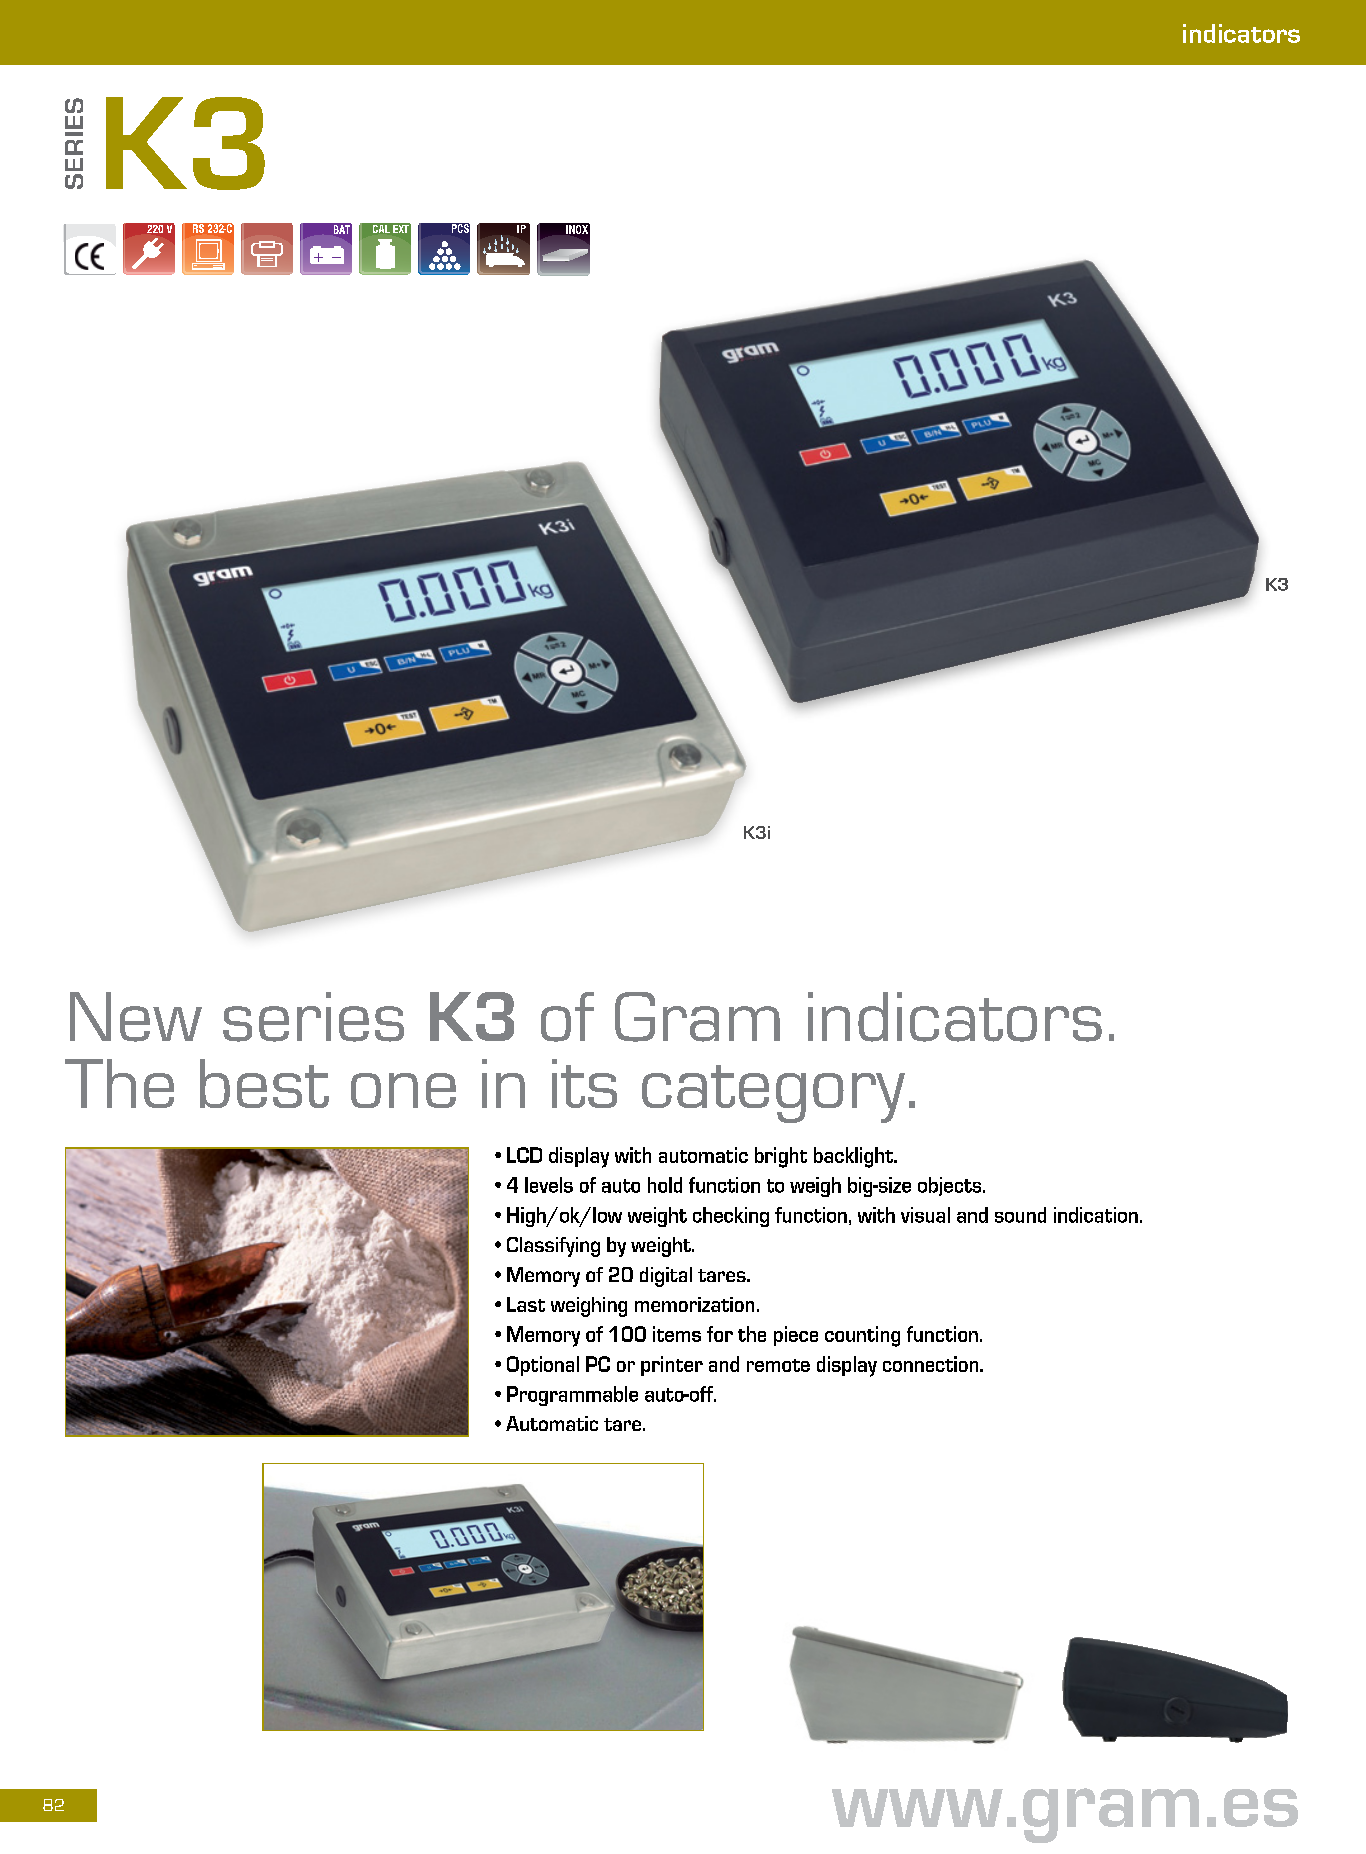  What do you see at coordinates (666, 1277) in the screenshot?
I see `digital` at bounding box center [666, 1277].
